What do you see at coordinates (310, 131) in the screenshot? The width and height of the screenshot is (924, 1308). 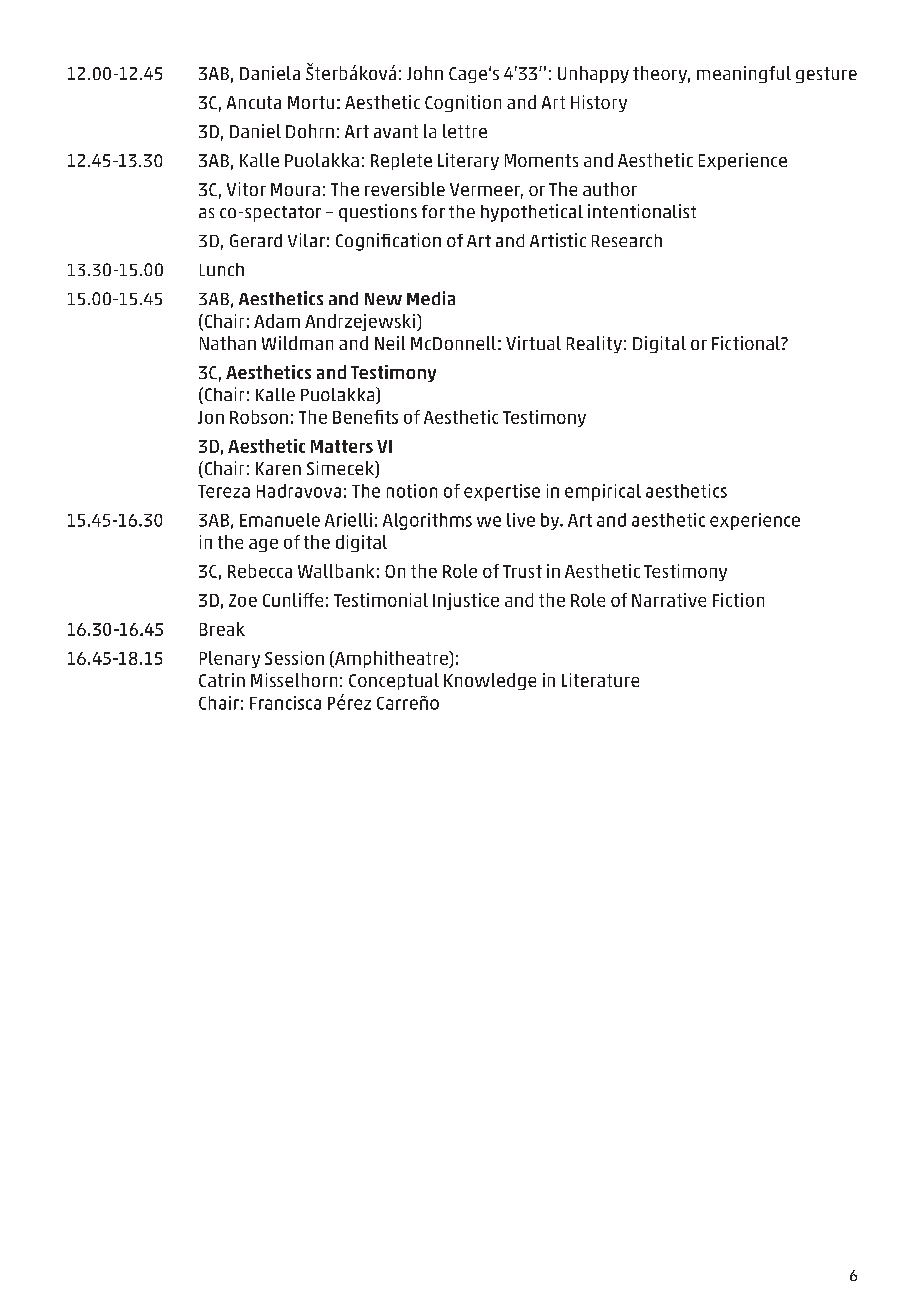 I see `Dohrn` at bounding box center [310, 131].
